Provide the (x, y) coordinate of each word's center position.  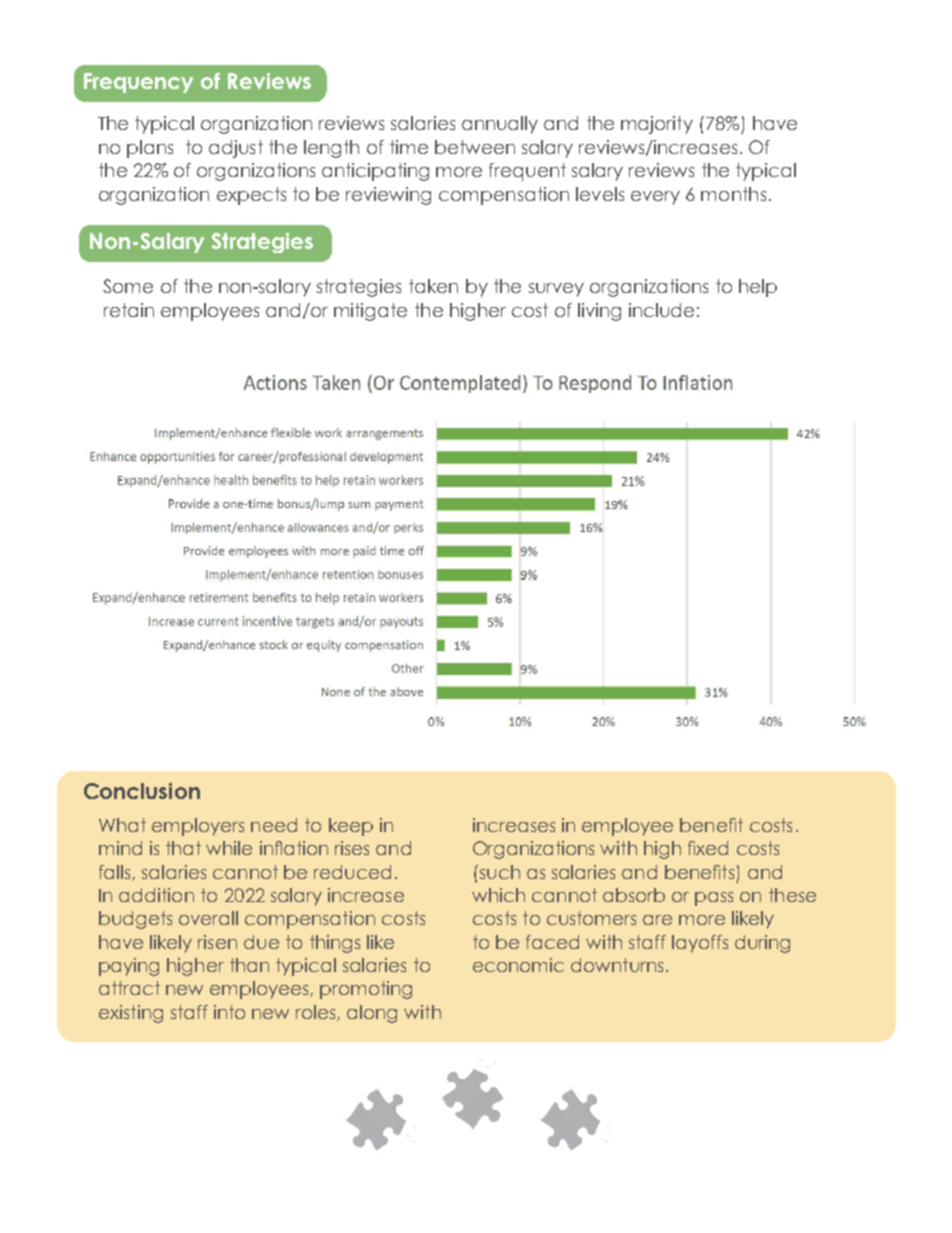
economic (518, 965)
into (229, 1012)
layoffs (700, 944)
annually (500, 125)
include (661, 310)
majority (657, 125)
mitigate (370, 312)
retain (129, 310)
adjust (236, 149)
